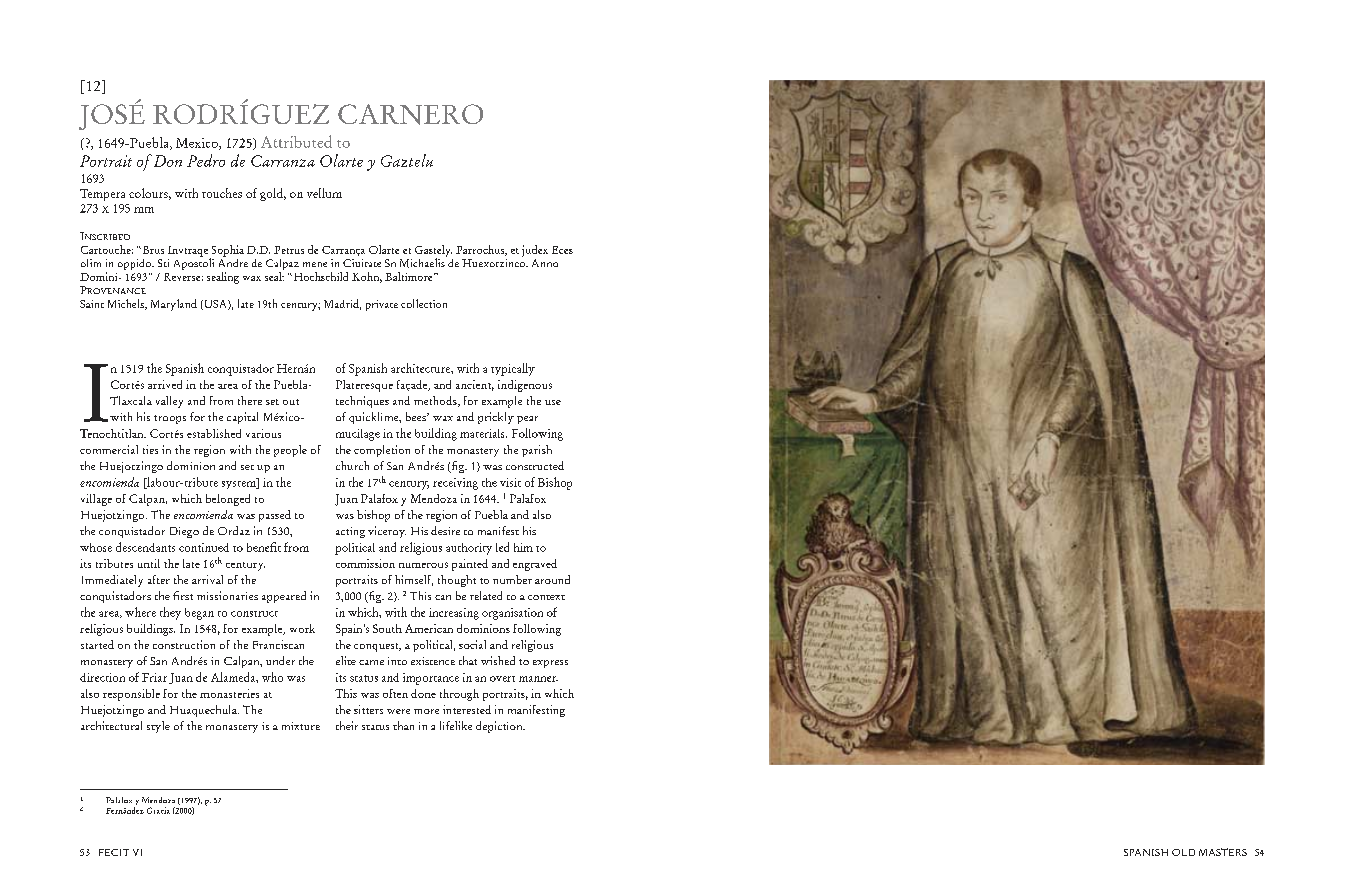  What do you see at coordinates (545, 263) in the document?
I see `Anno` at bounding box center [545, 263].
